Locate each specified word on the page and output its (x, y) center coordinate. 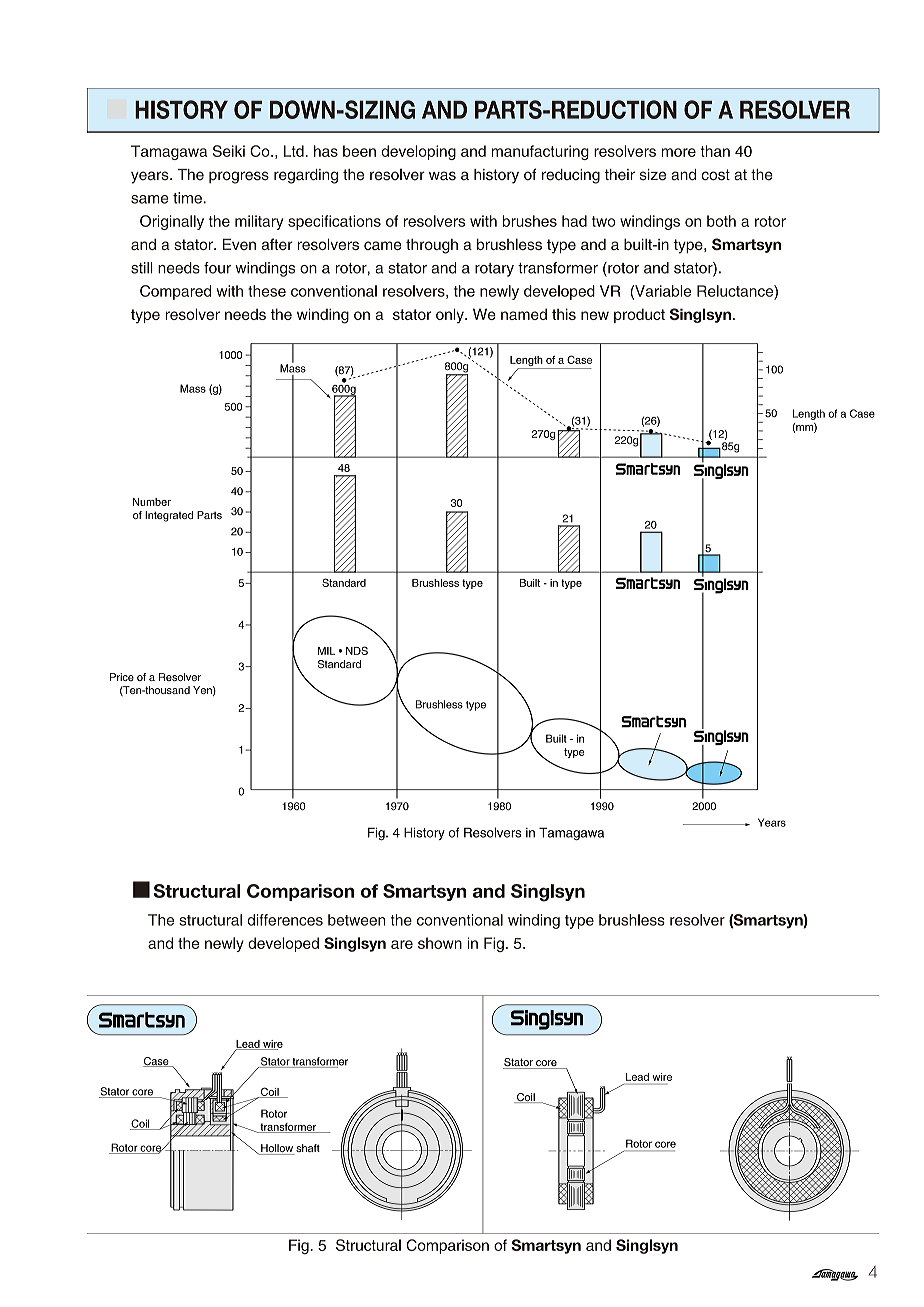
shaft (307, 1149)
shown (440, 943)
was (442, 176)
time (188, 198)
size (653, 175)
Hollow (277, 1149)
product (639, 315)
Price (122, 677)
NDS (357, 650)
